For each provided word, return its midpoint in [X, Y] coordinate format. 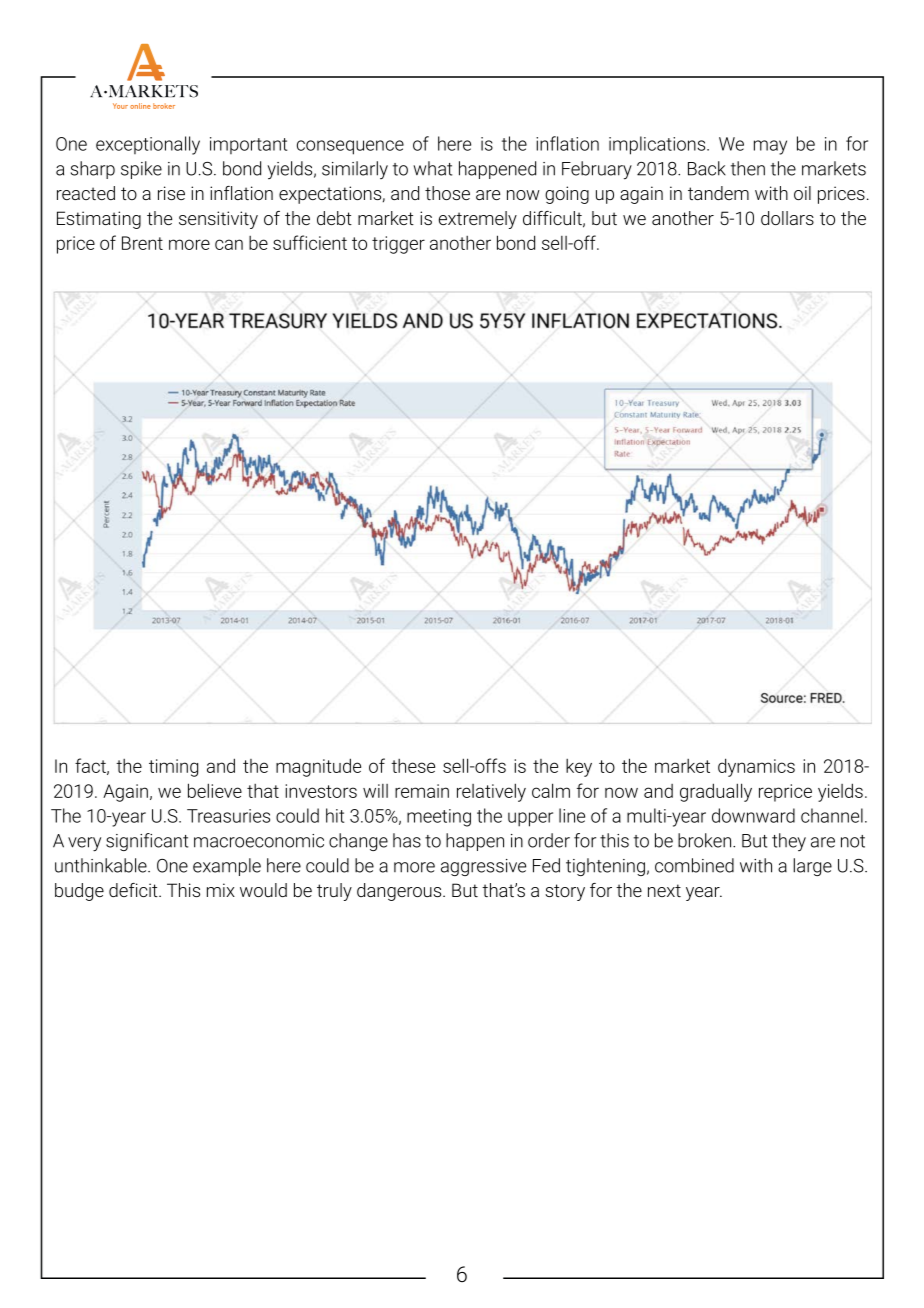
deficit [134, 890]
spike [141, 170]
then [748, 168]
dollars [787, 218]
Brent [142, 243]
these [413, 766]
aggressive [483, 867]
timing [173, 768]
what [432, 168]
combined [694, 865]
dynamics [756, 767]
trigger [398, 245]
